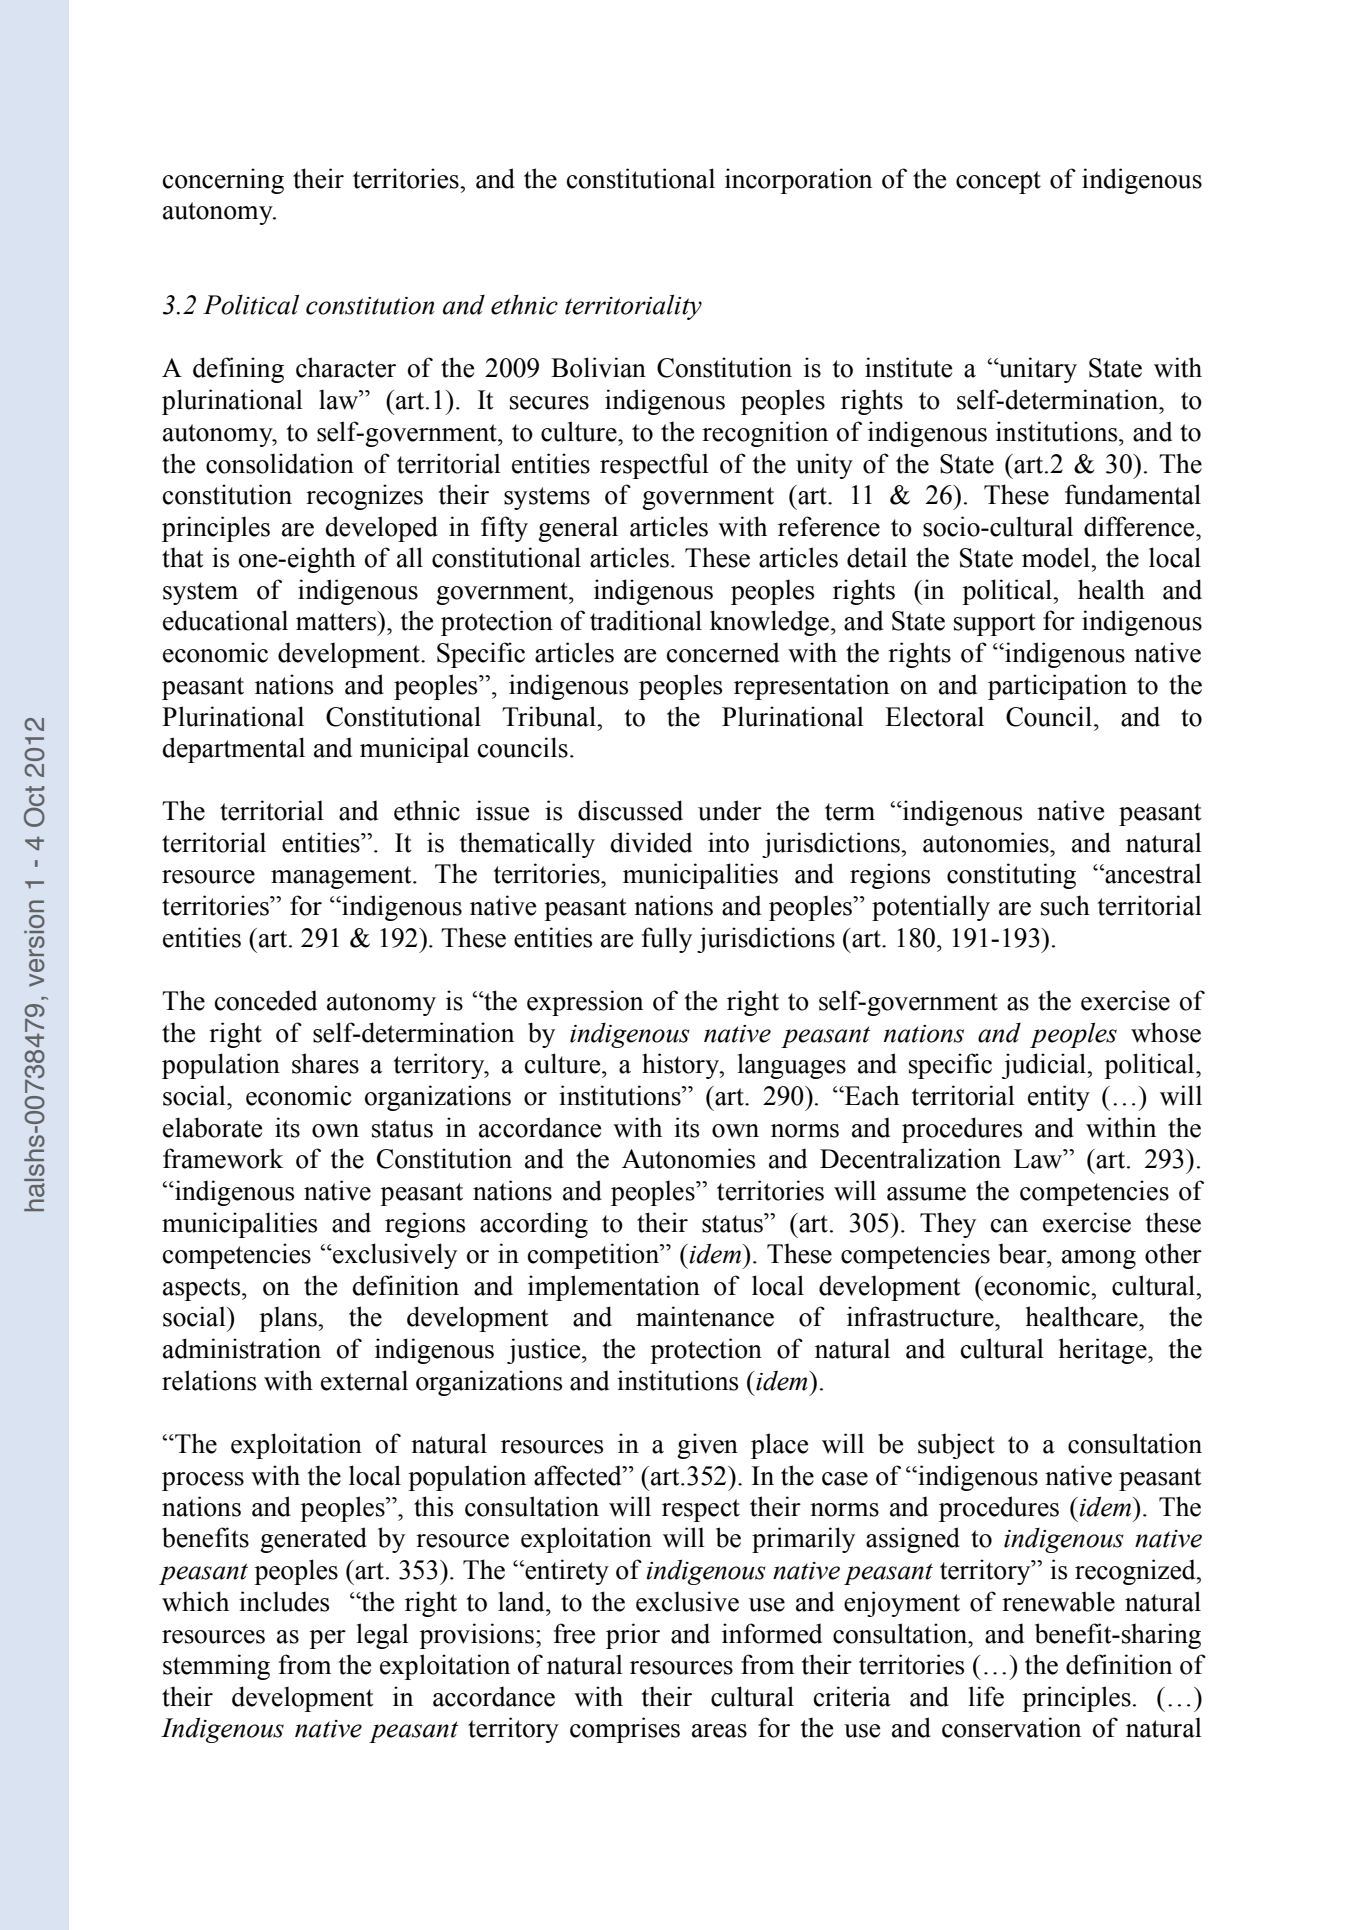 This screenshot has width=1364, height=1930. I want to click on conceded, so click(266, 1000).
